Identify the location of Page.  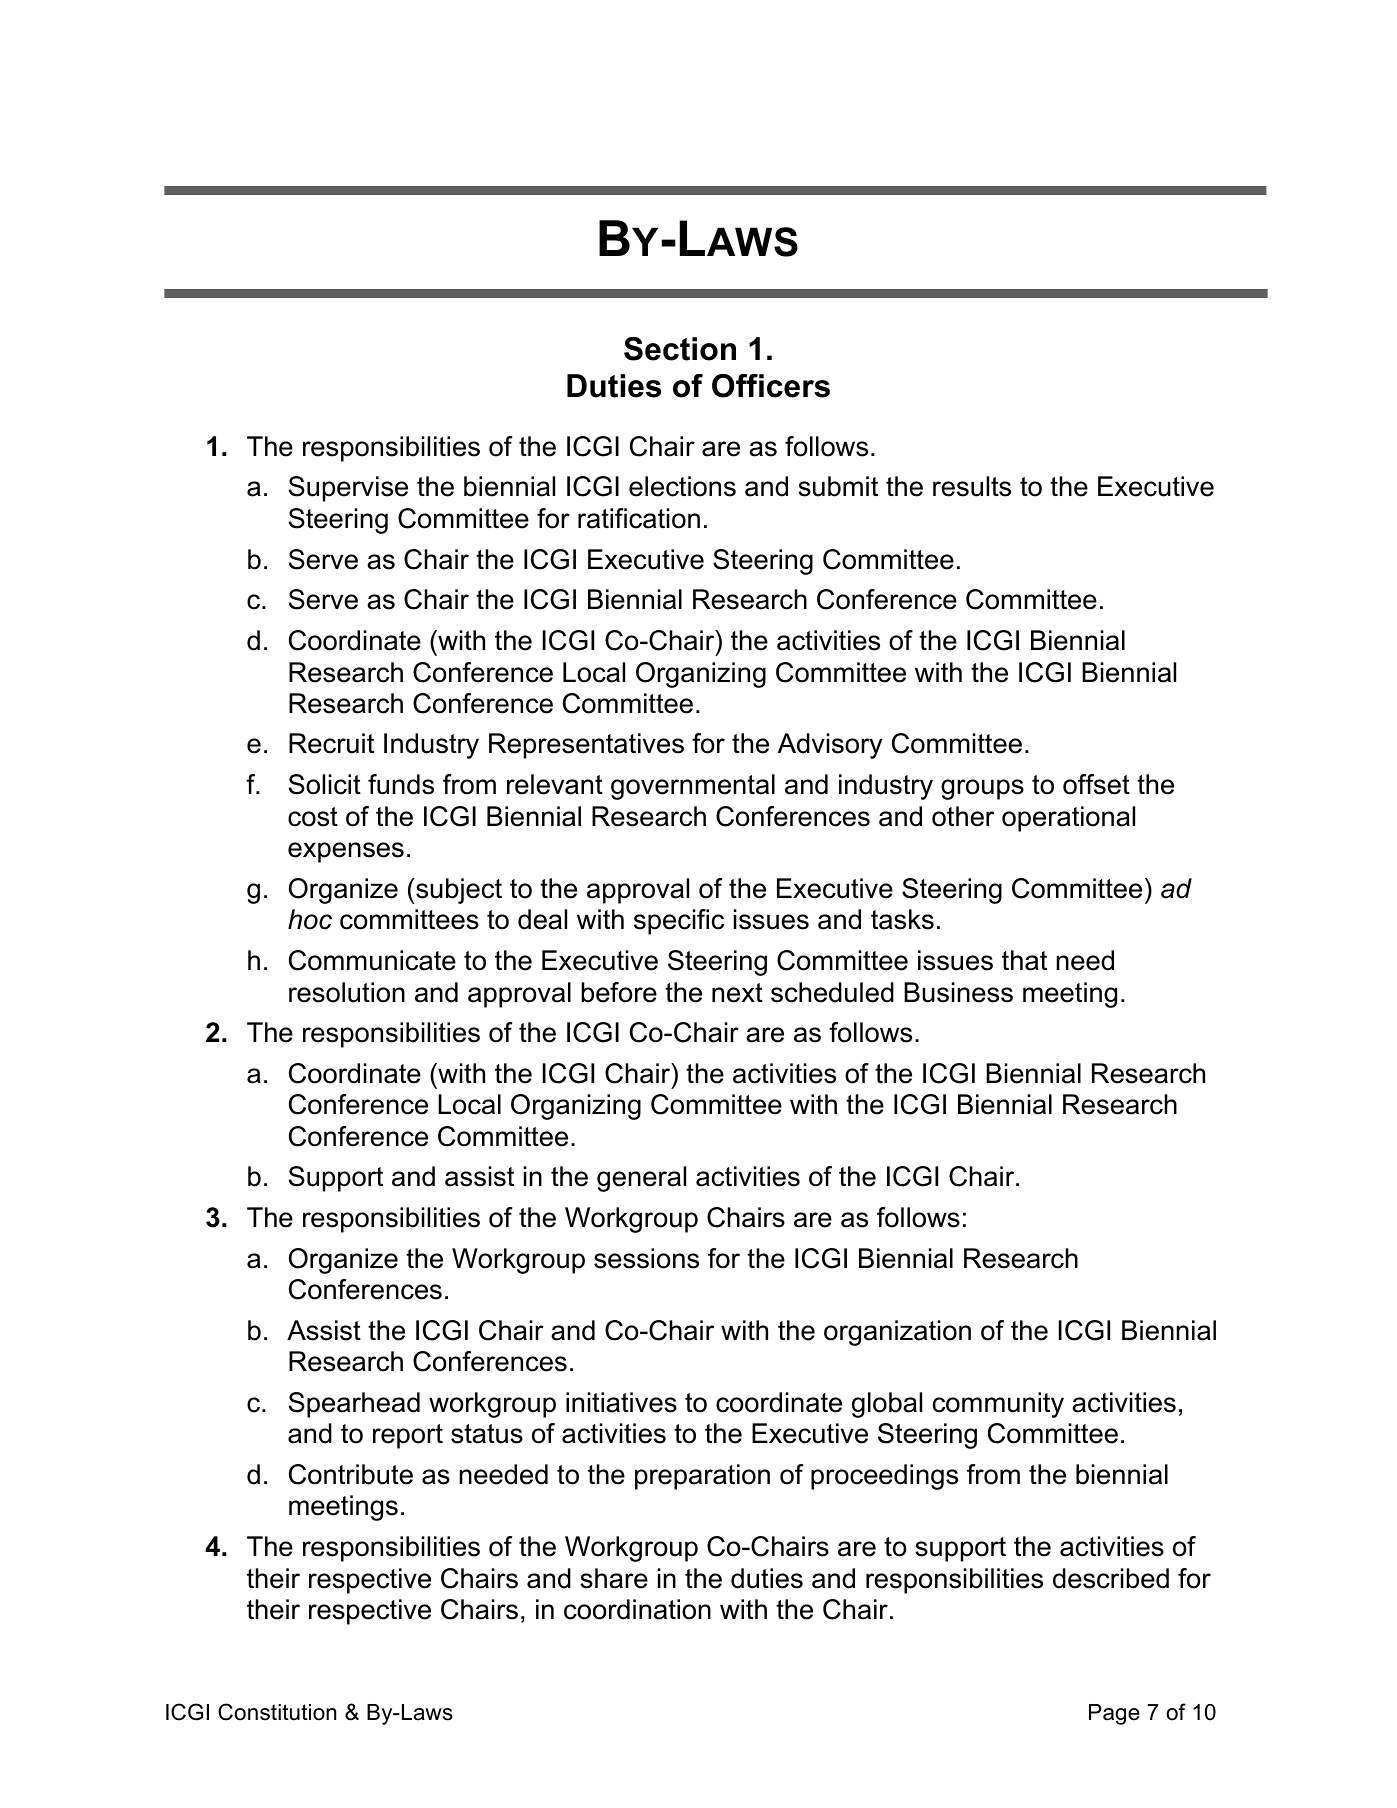
(1114, 1714).
